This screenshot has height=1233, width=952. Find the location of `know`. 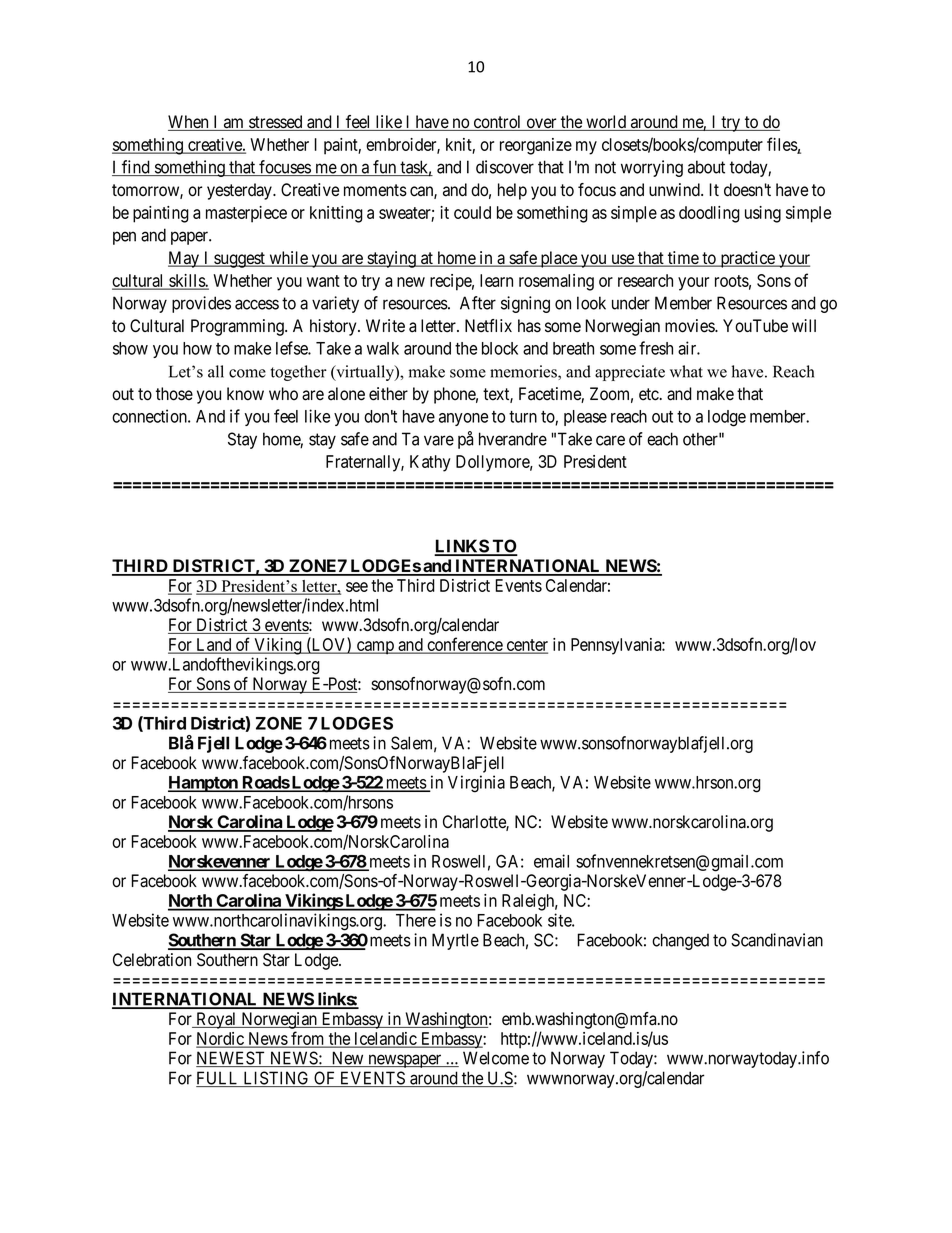

know is located at coordinates (245, 394).
